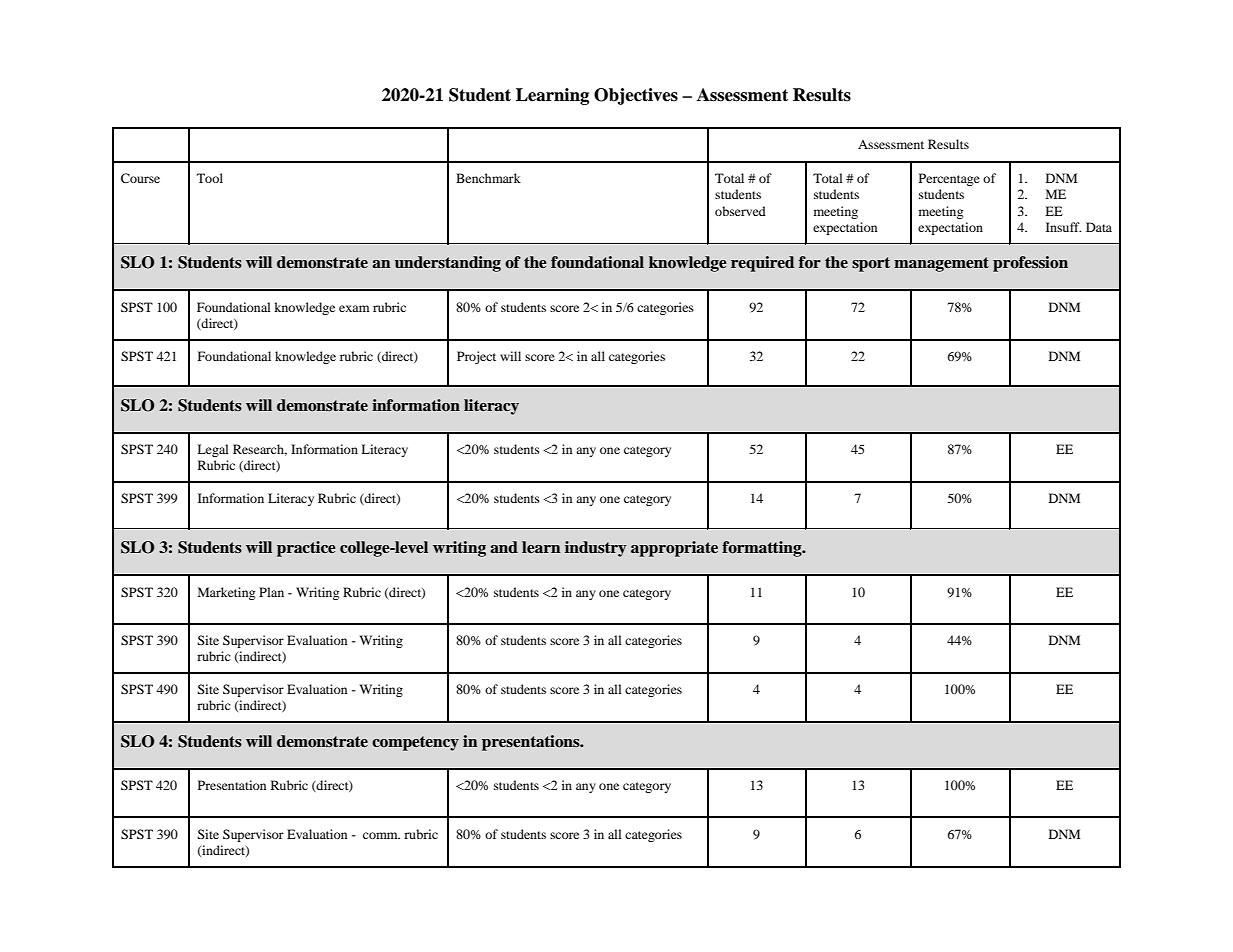  What do you see at coordinates (210, 178) in the screenshot?
I see `Tool` at bounding box center [210, 178].
